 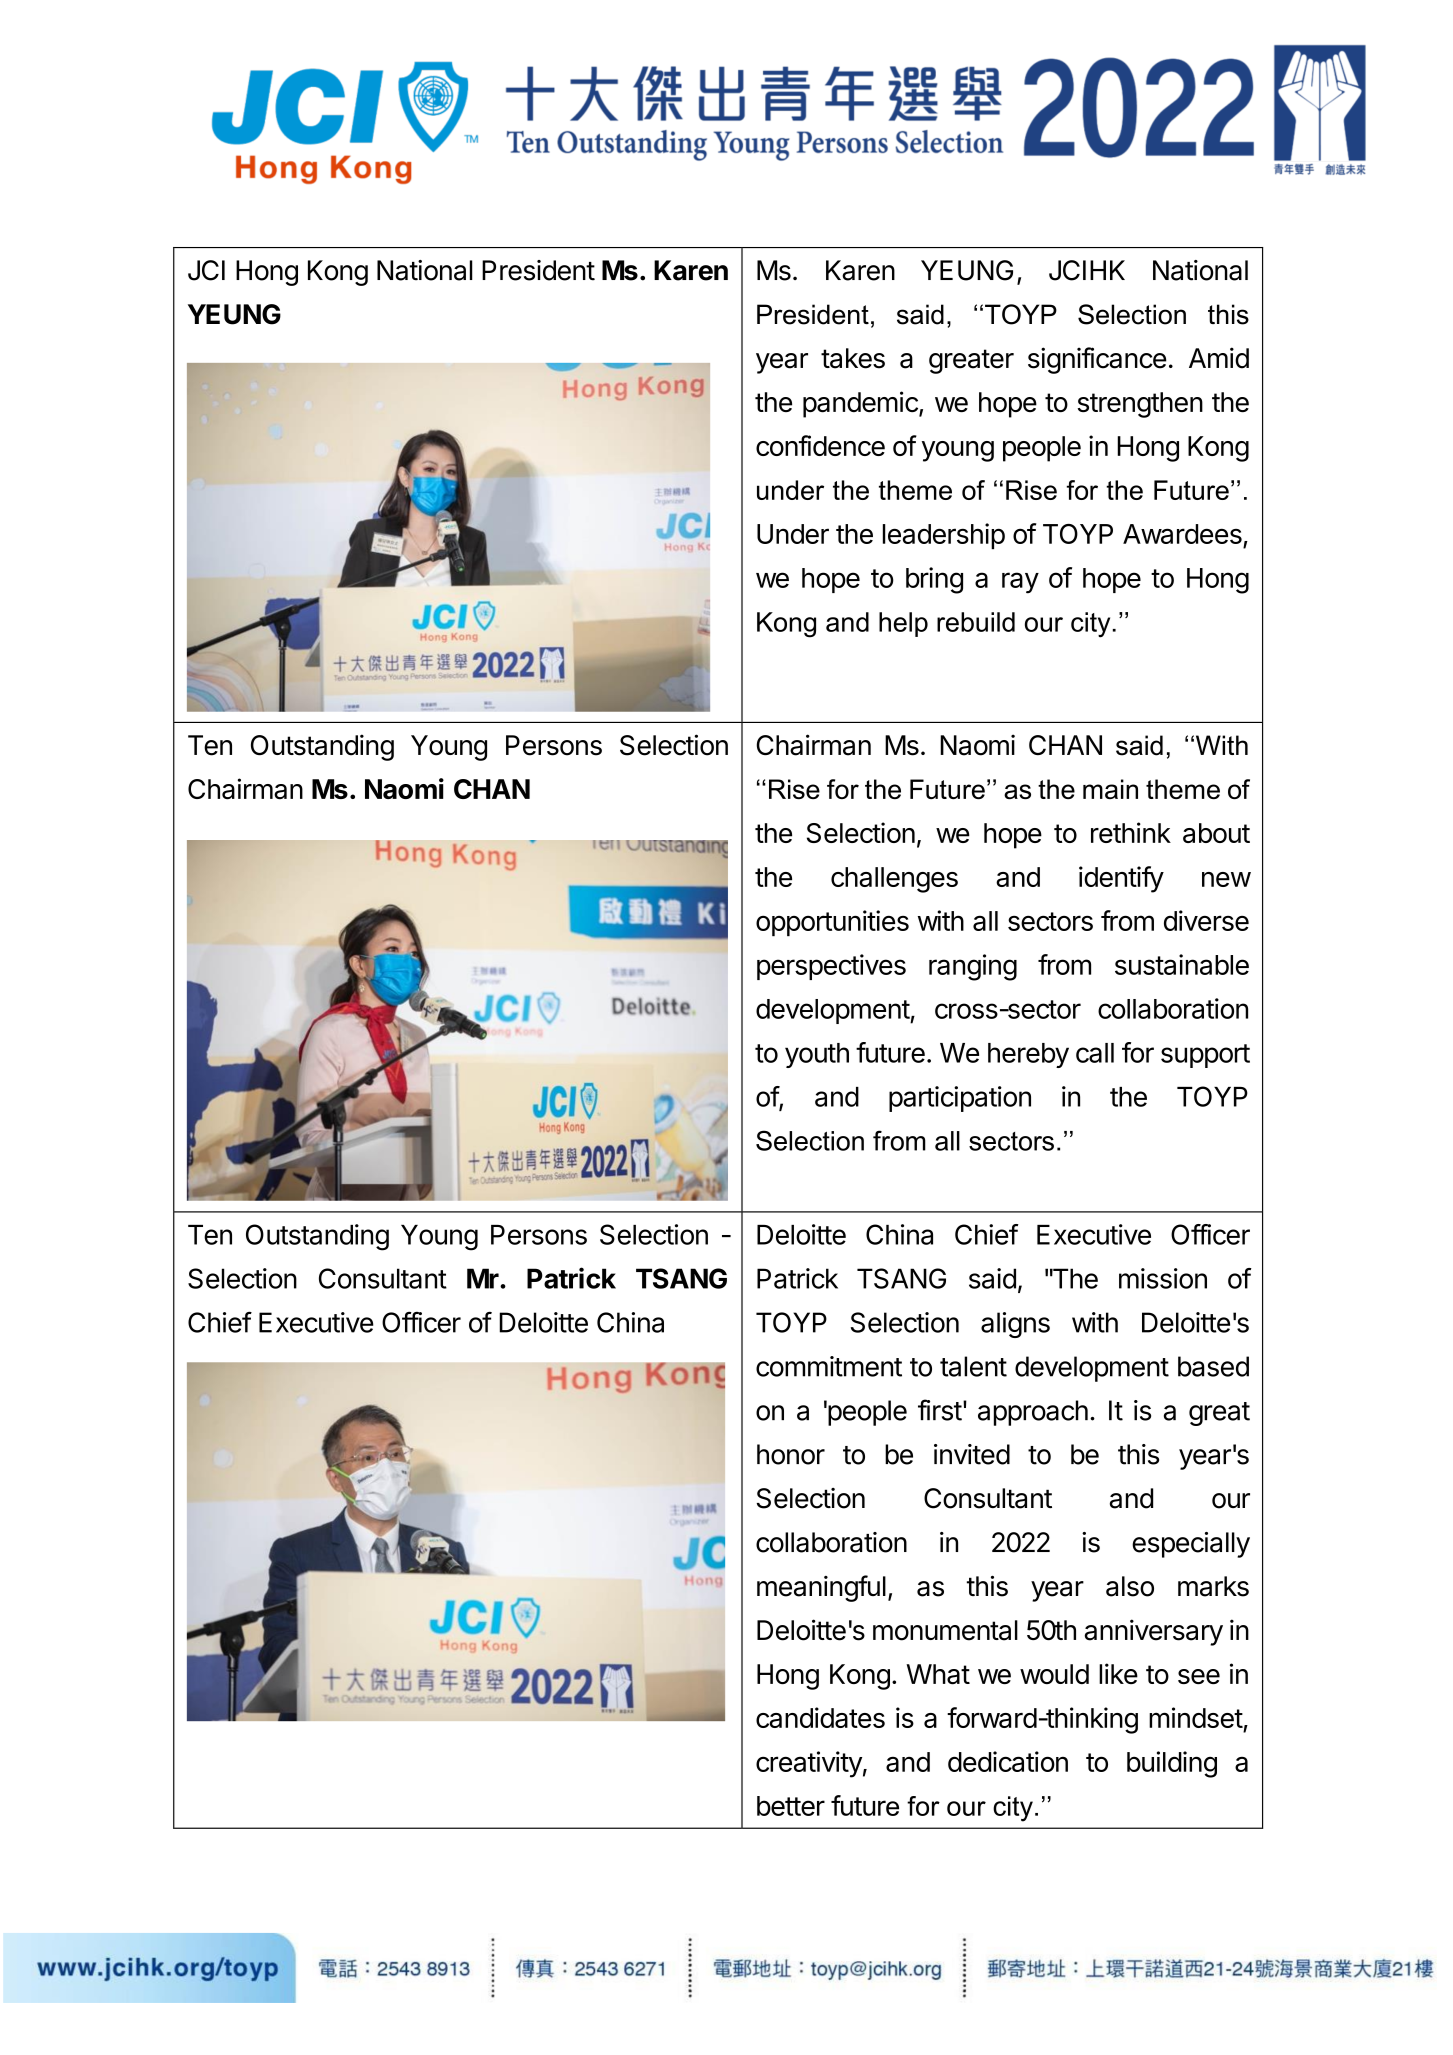 I want to click on dedication, so click(x=1008, y=1761).
